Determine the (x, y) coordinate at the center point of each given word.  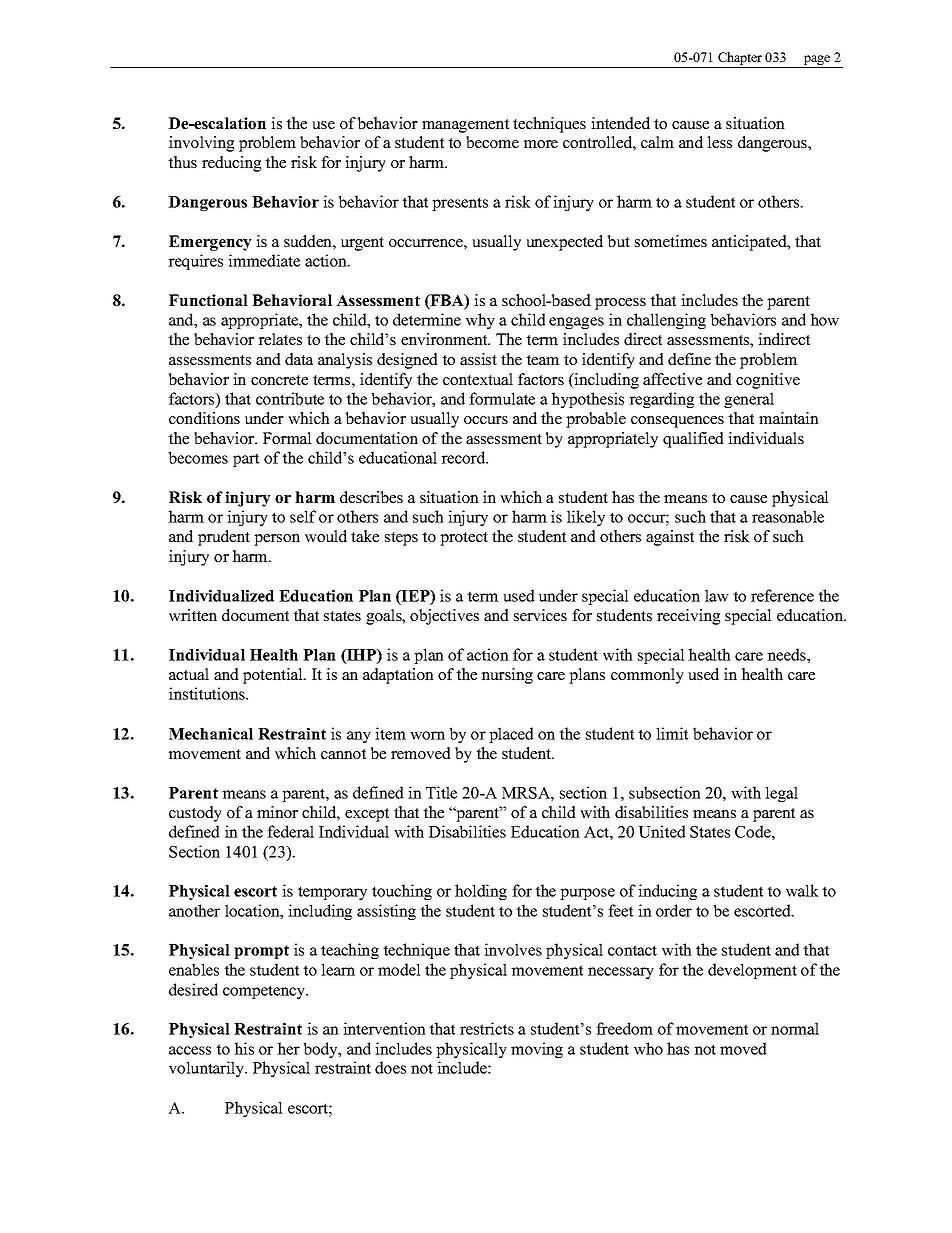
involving (201, 144)
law (717, 595)
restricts (487, 1028)
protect (464, 539)
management (465, 126)
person (277, 540)
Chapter (740, 60)
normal (795, 1028)
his (244, 1048)
